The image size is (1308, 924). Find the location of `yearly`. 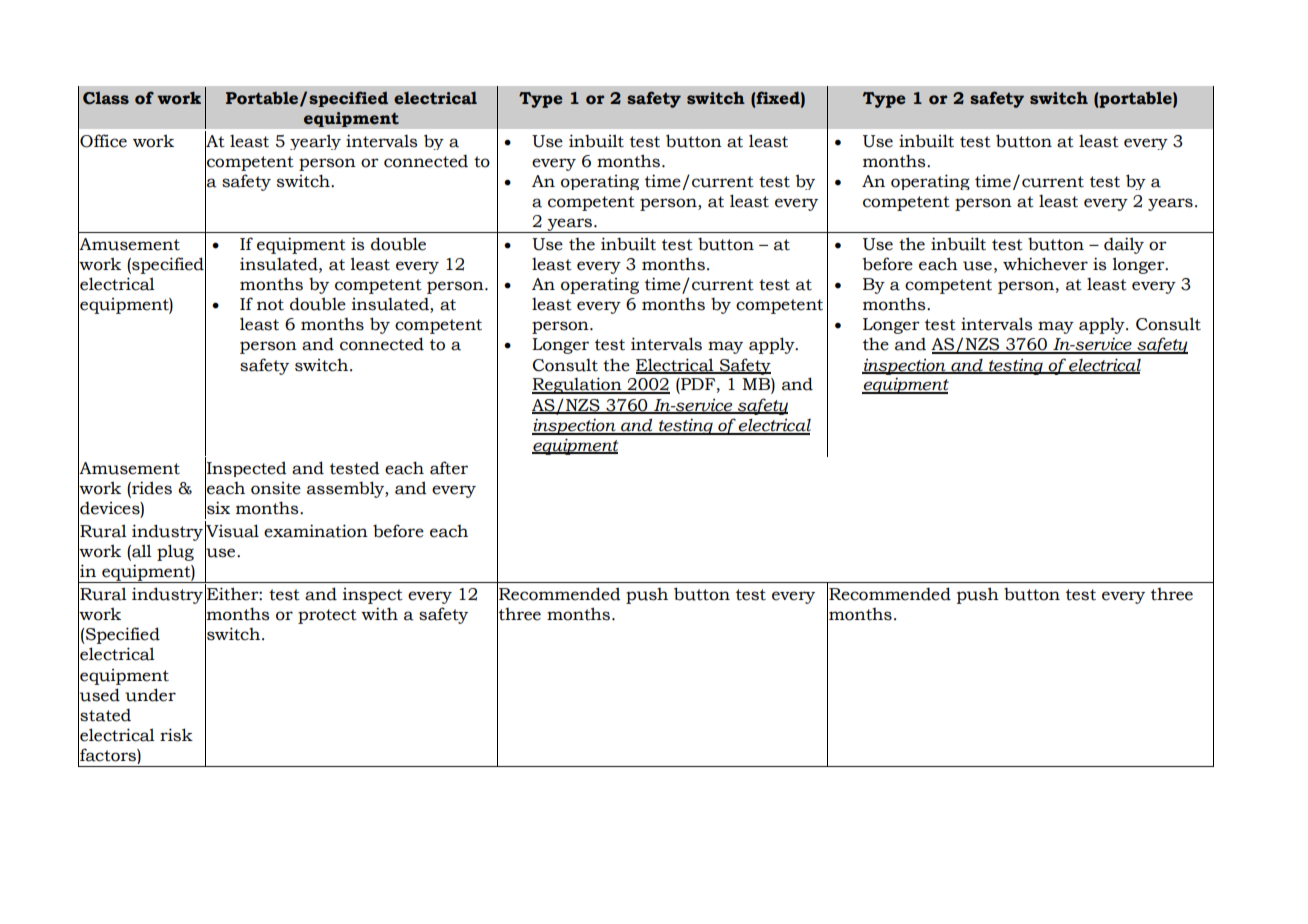

yearly is located at coordinates (315, 142).
